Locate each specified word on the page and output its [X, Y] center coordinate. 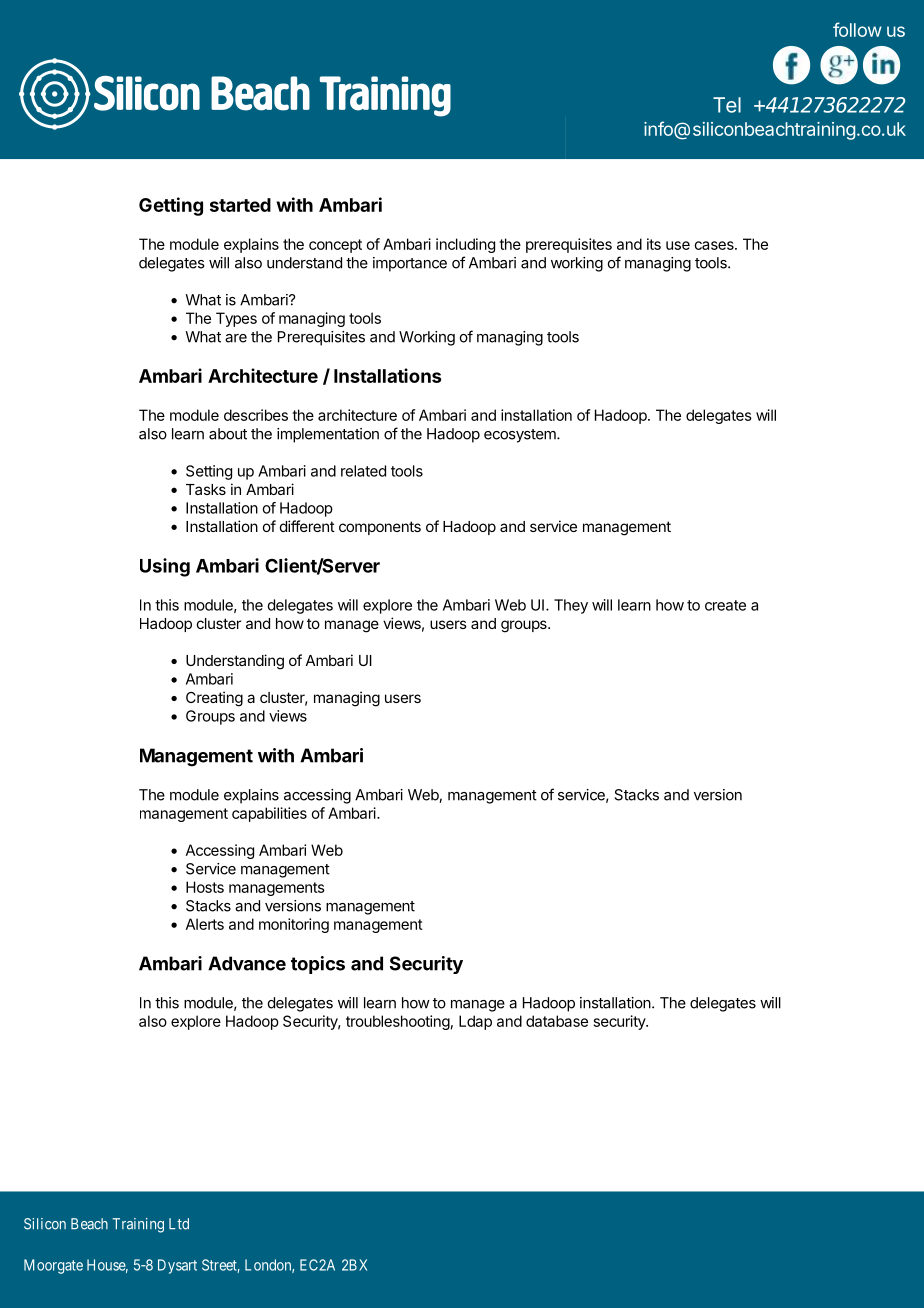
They [571, 606]
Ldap [475, 1022]
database [557, 1021]
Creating [214, 699]
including [465, 245]
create [725, 605]
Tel [727, 105]
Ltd [179, 1224]
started [240, 205]
